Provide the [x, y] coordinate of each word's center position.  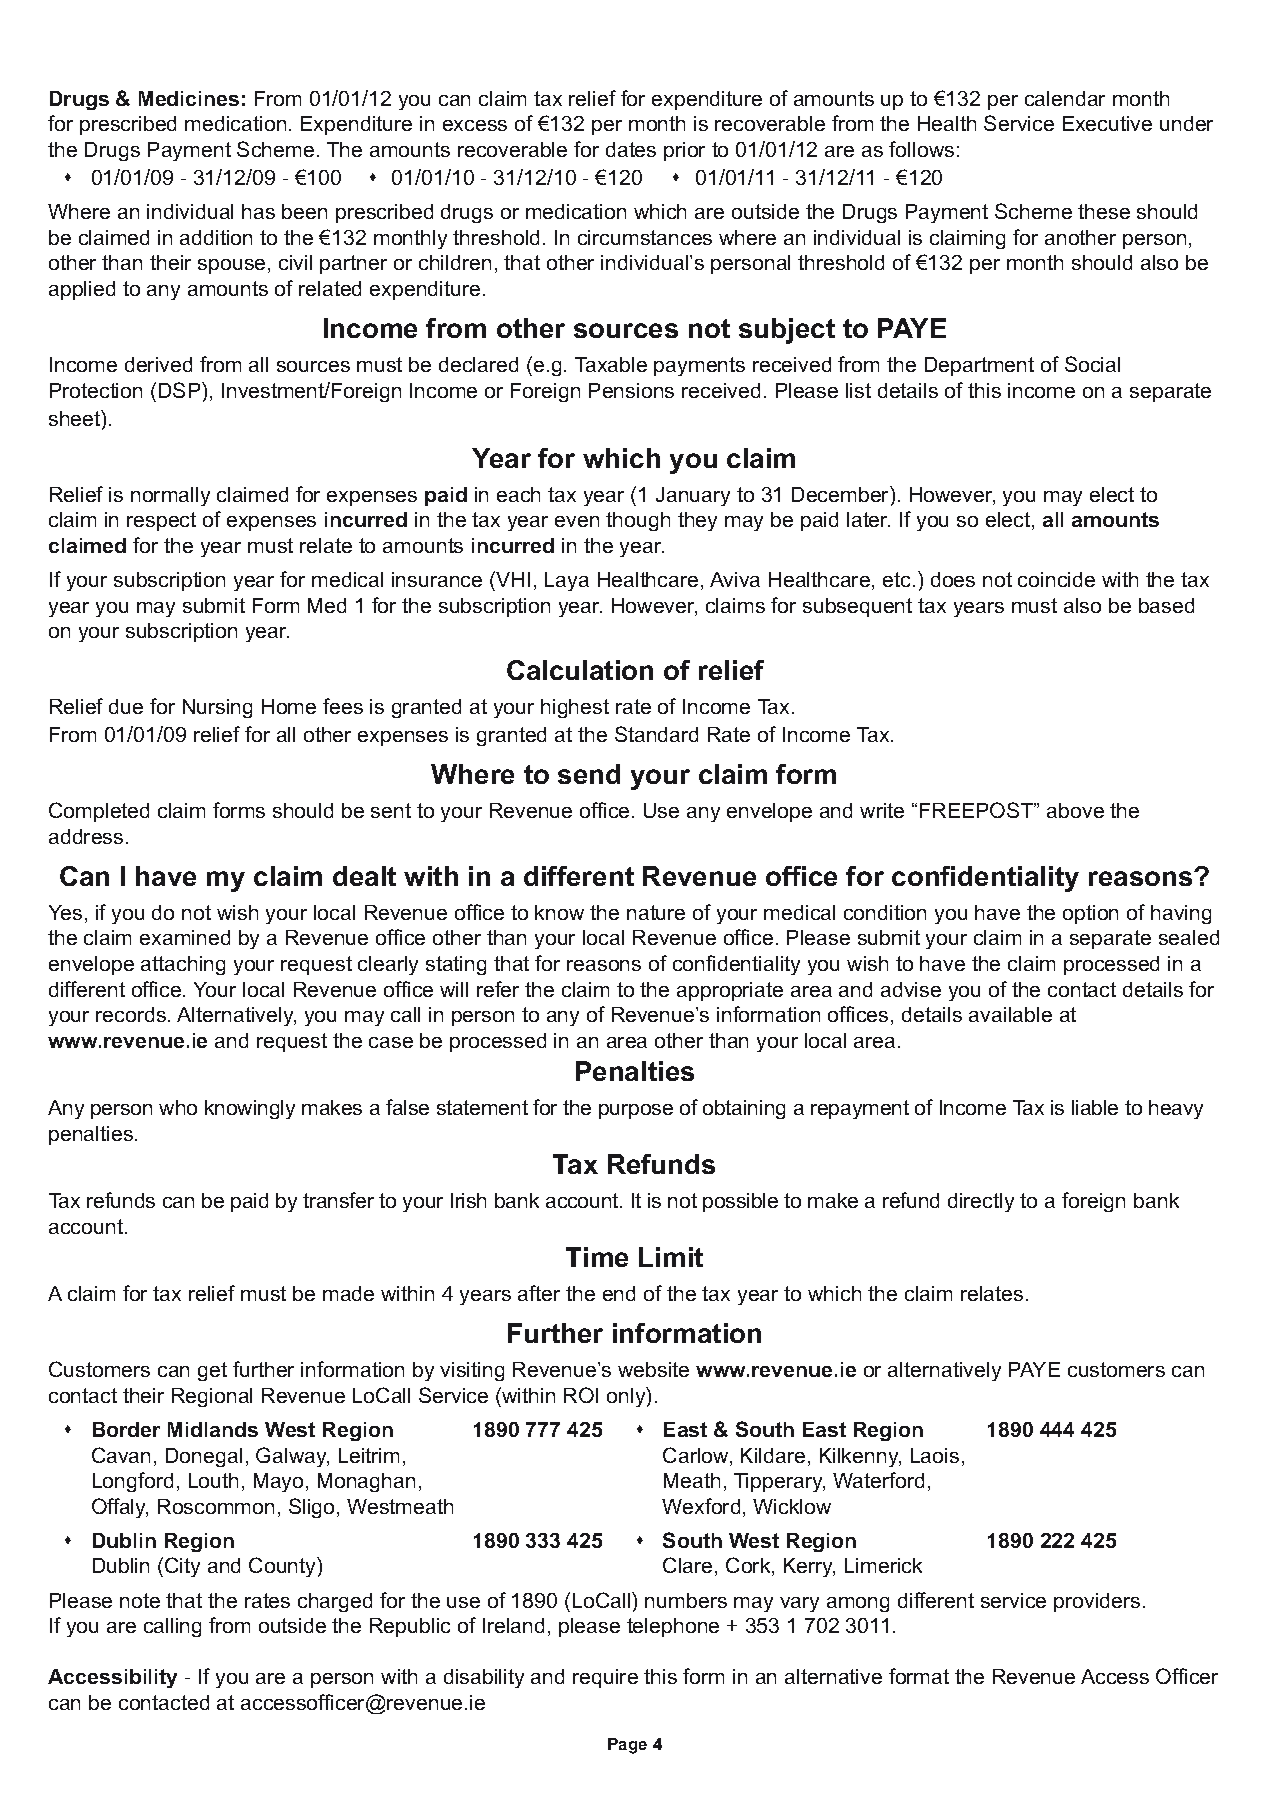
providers [1097, 1602]
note [140, 1600]
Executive [1107, 123]
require [605, 1678]
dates [631, 149]
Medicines [189, 98]
